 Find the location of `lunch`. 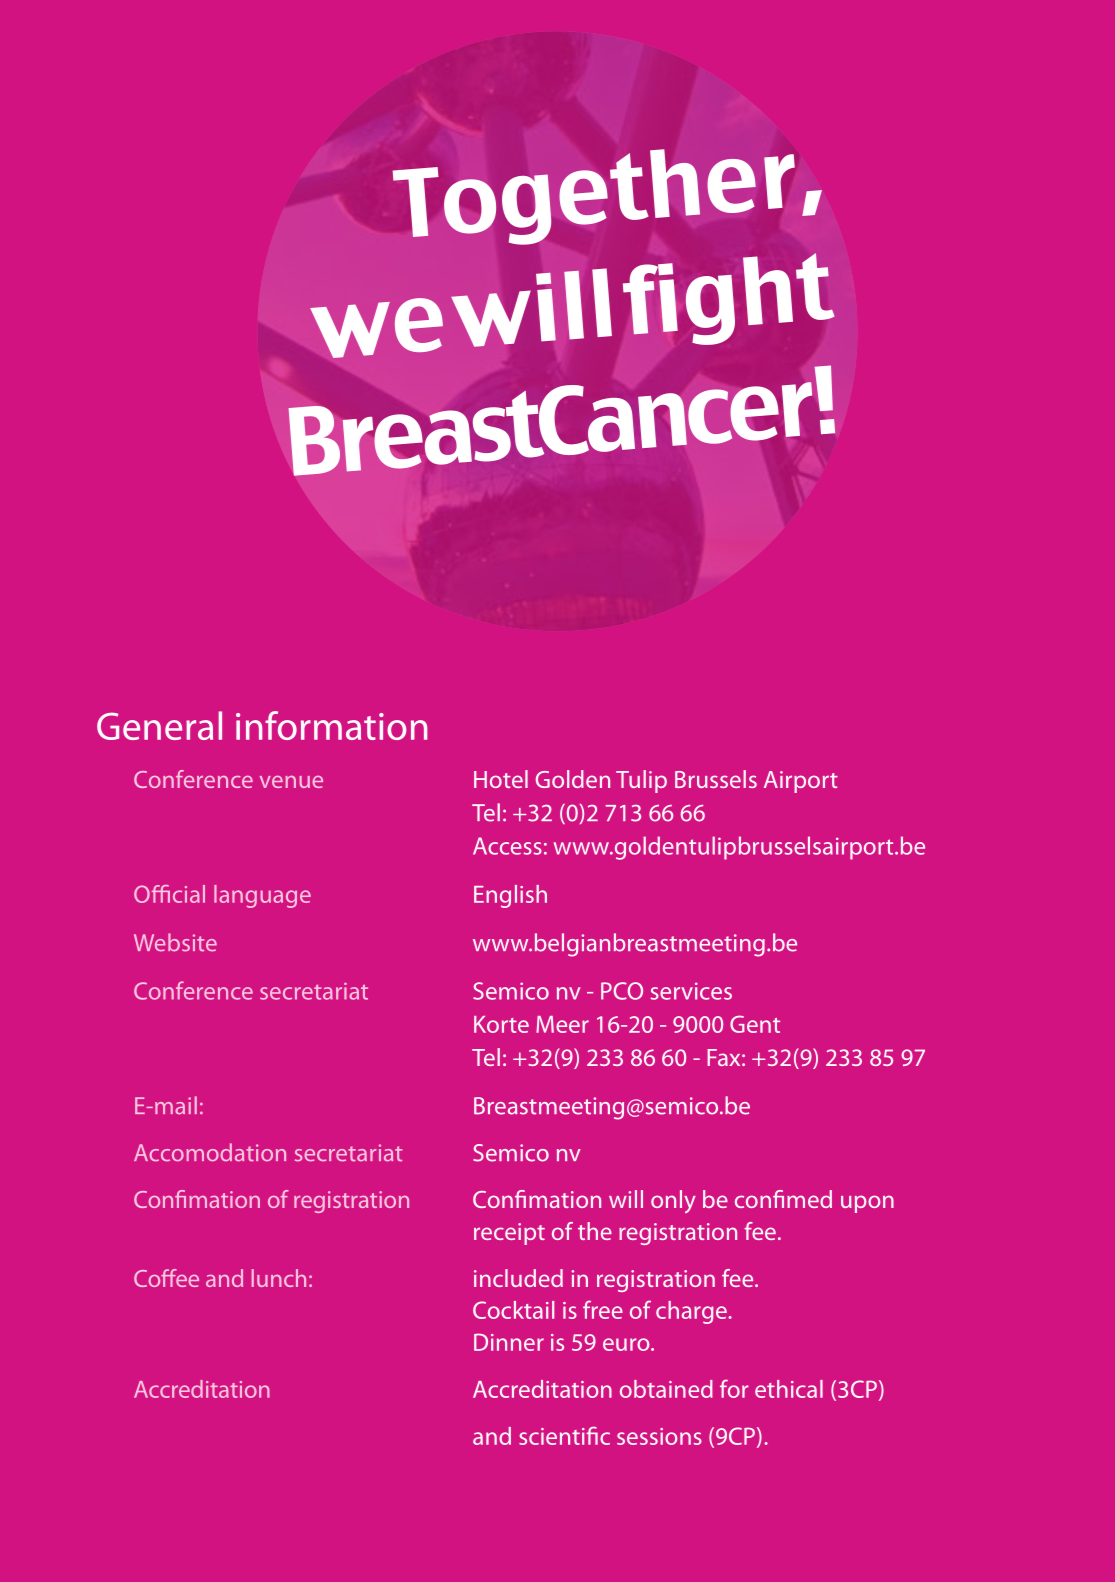

lunch is located at coordinates (279, 1278).
